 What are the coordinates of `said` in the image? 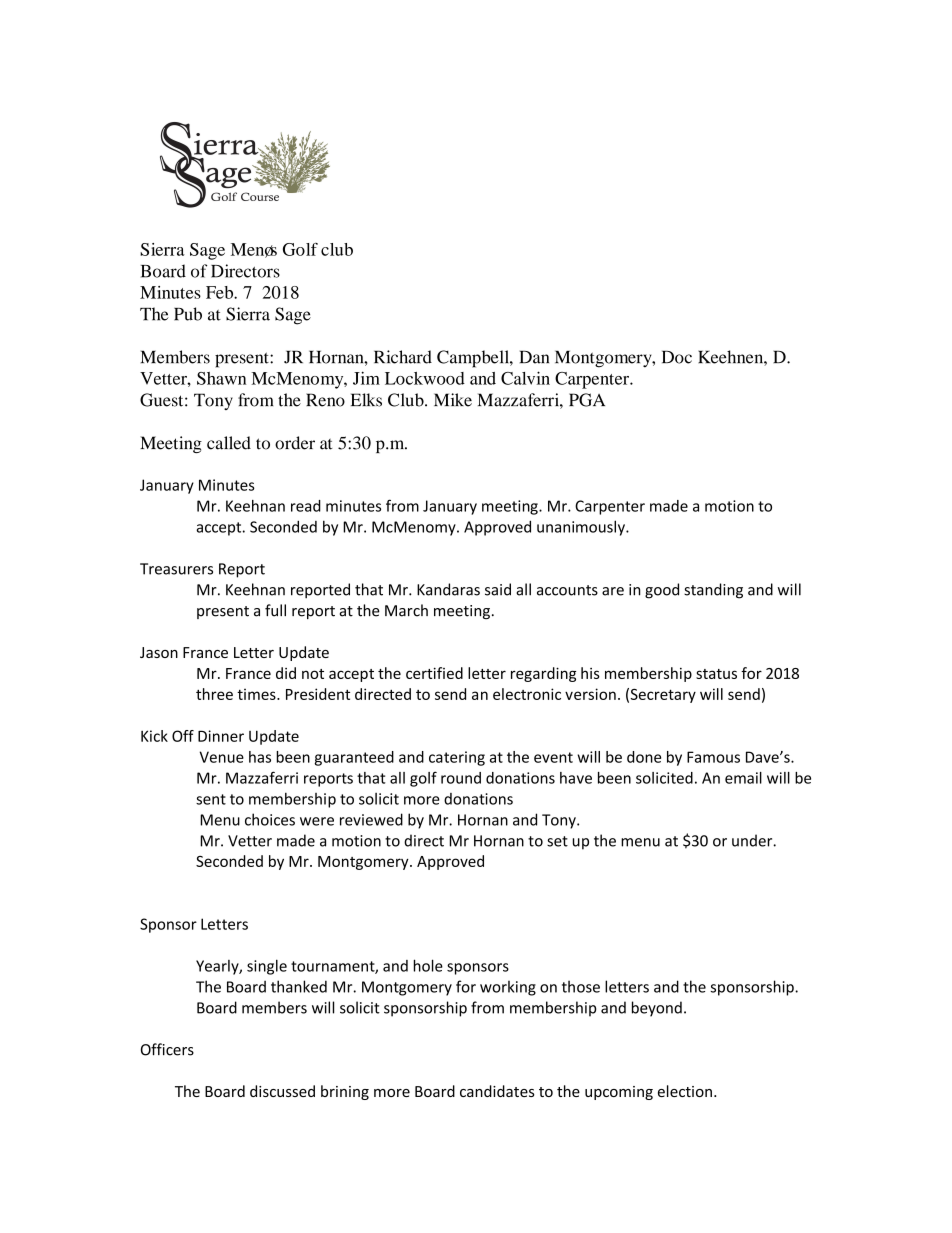 It's located at (498, 589).
